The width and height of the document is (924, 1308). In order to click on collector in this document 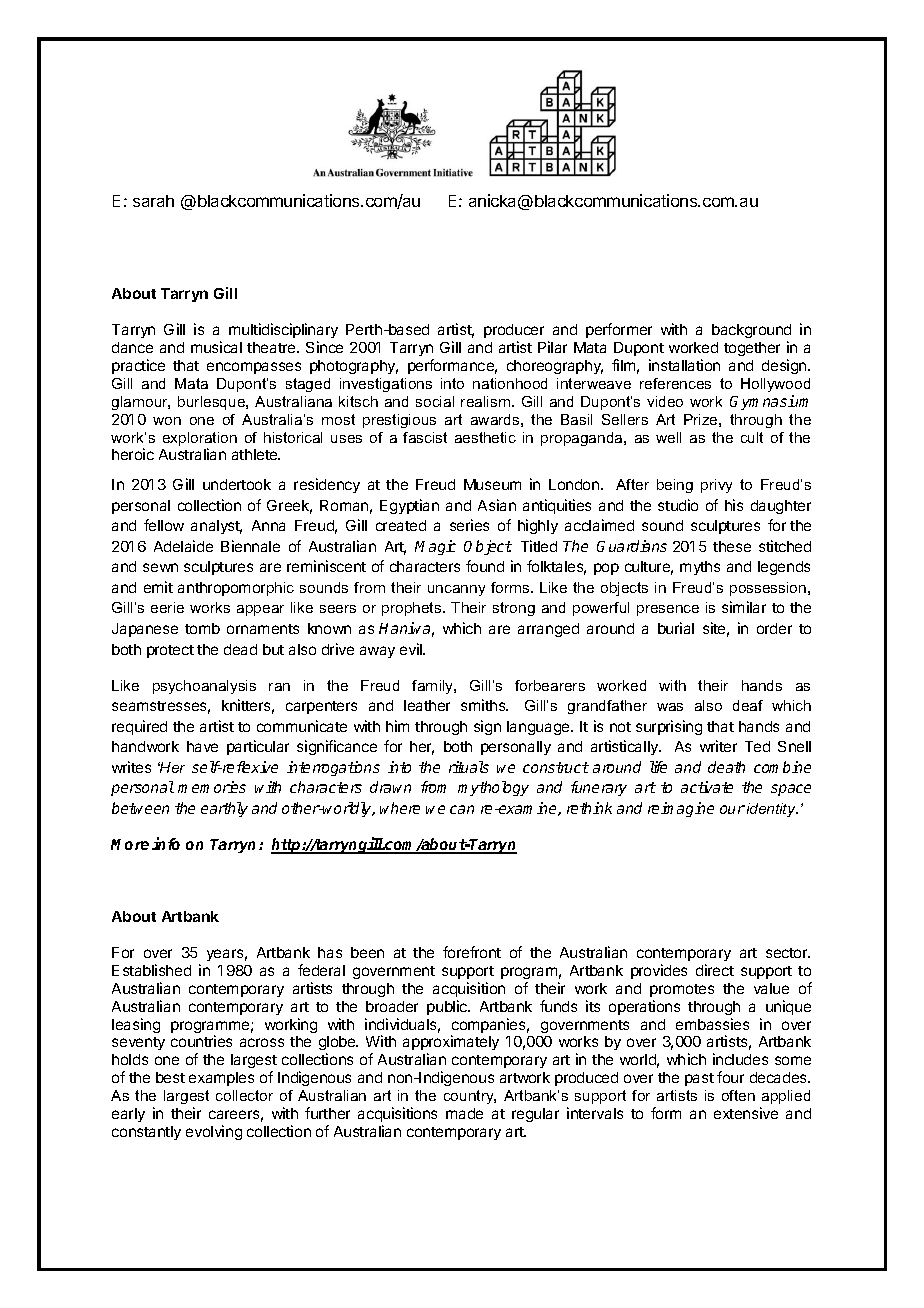, I will do `click(244, 1095)`.
